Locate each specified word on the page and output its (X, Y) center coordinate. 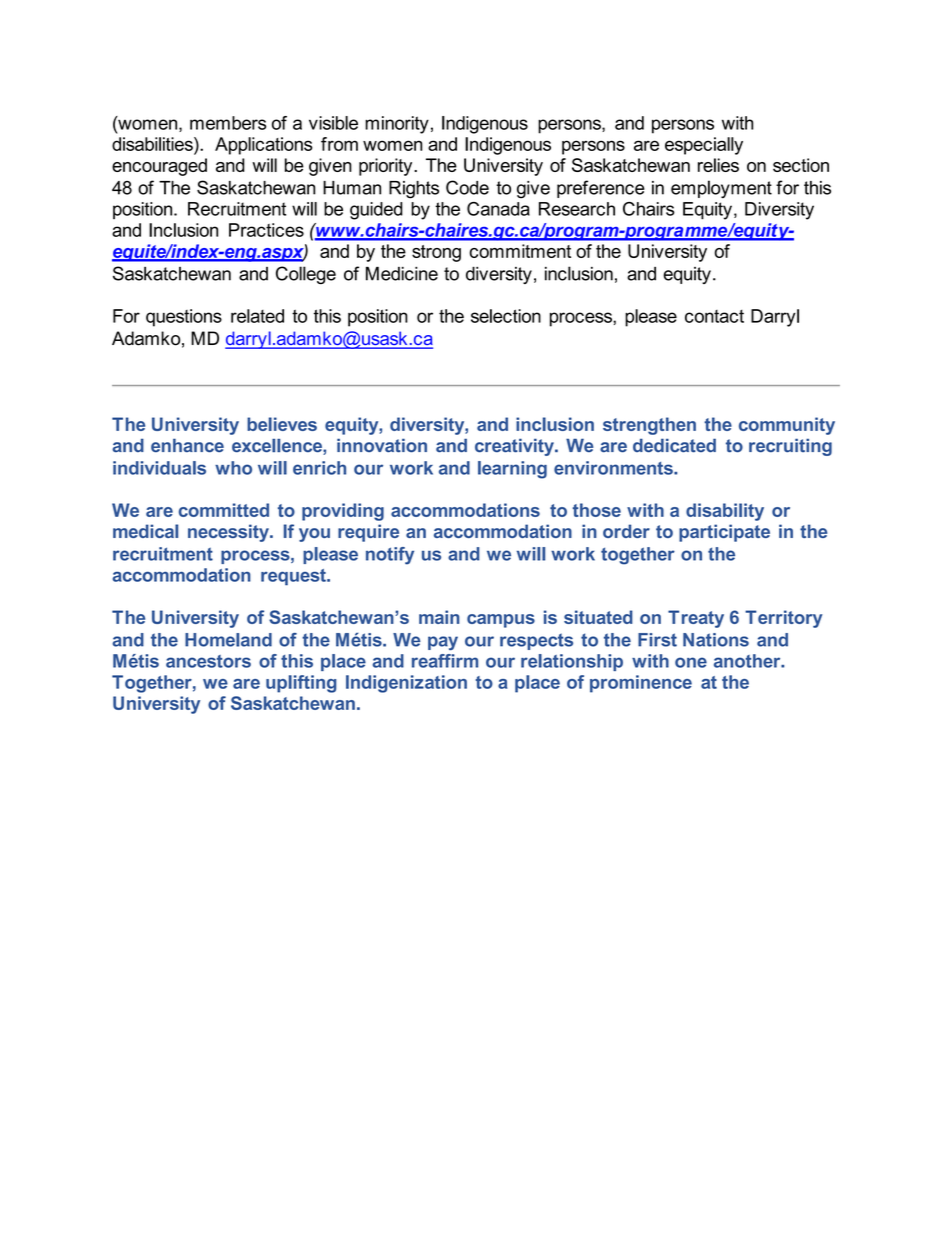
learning (512, 470)
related (257, 316)
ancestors (208, 661)
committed (224, 510)
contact (714, 316)
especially (704, 146)
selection (506, 316)
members (228, 123)
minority (397, 125)
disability (725, 512)
